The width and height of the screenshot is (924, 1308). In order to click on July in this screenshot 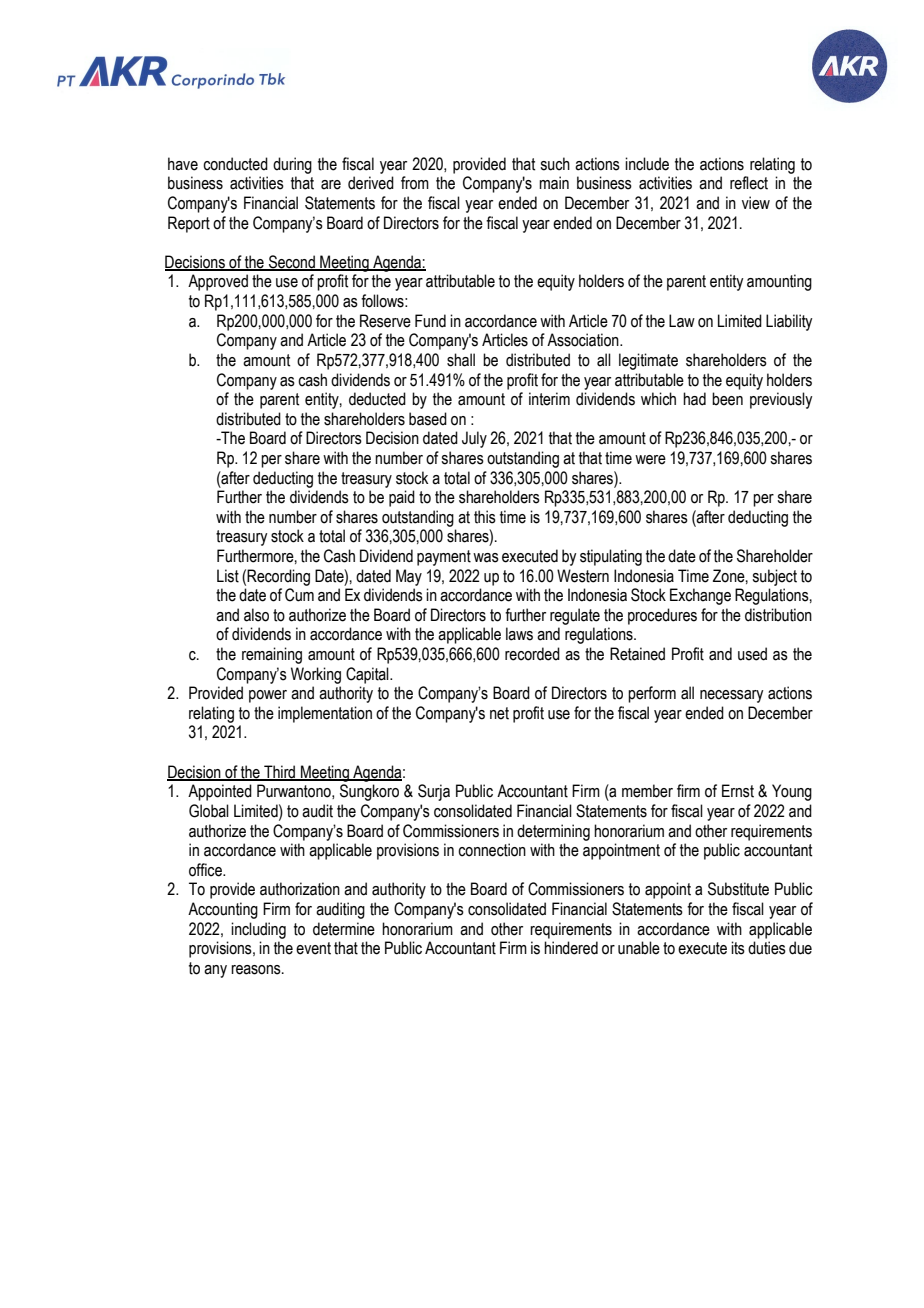, I will do `click(474, 439)`.
